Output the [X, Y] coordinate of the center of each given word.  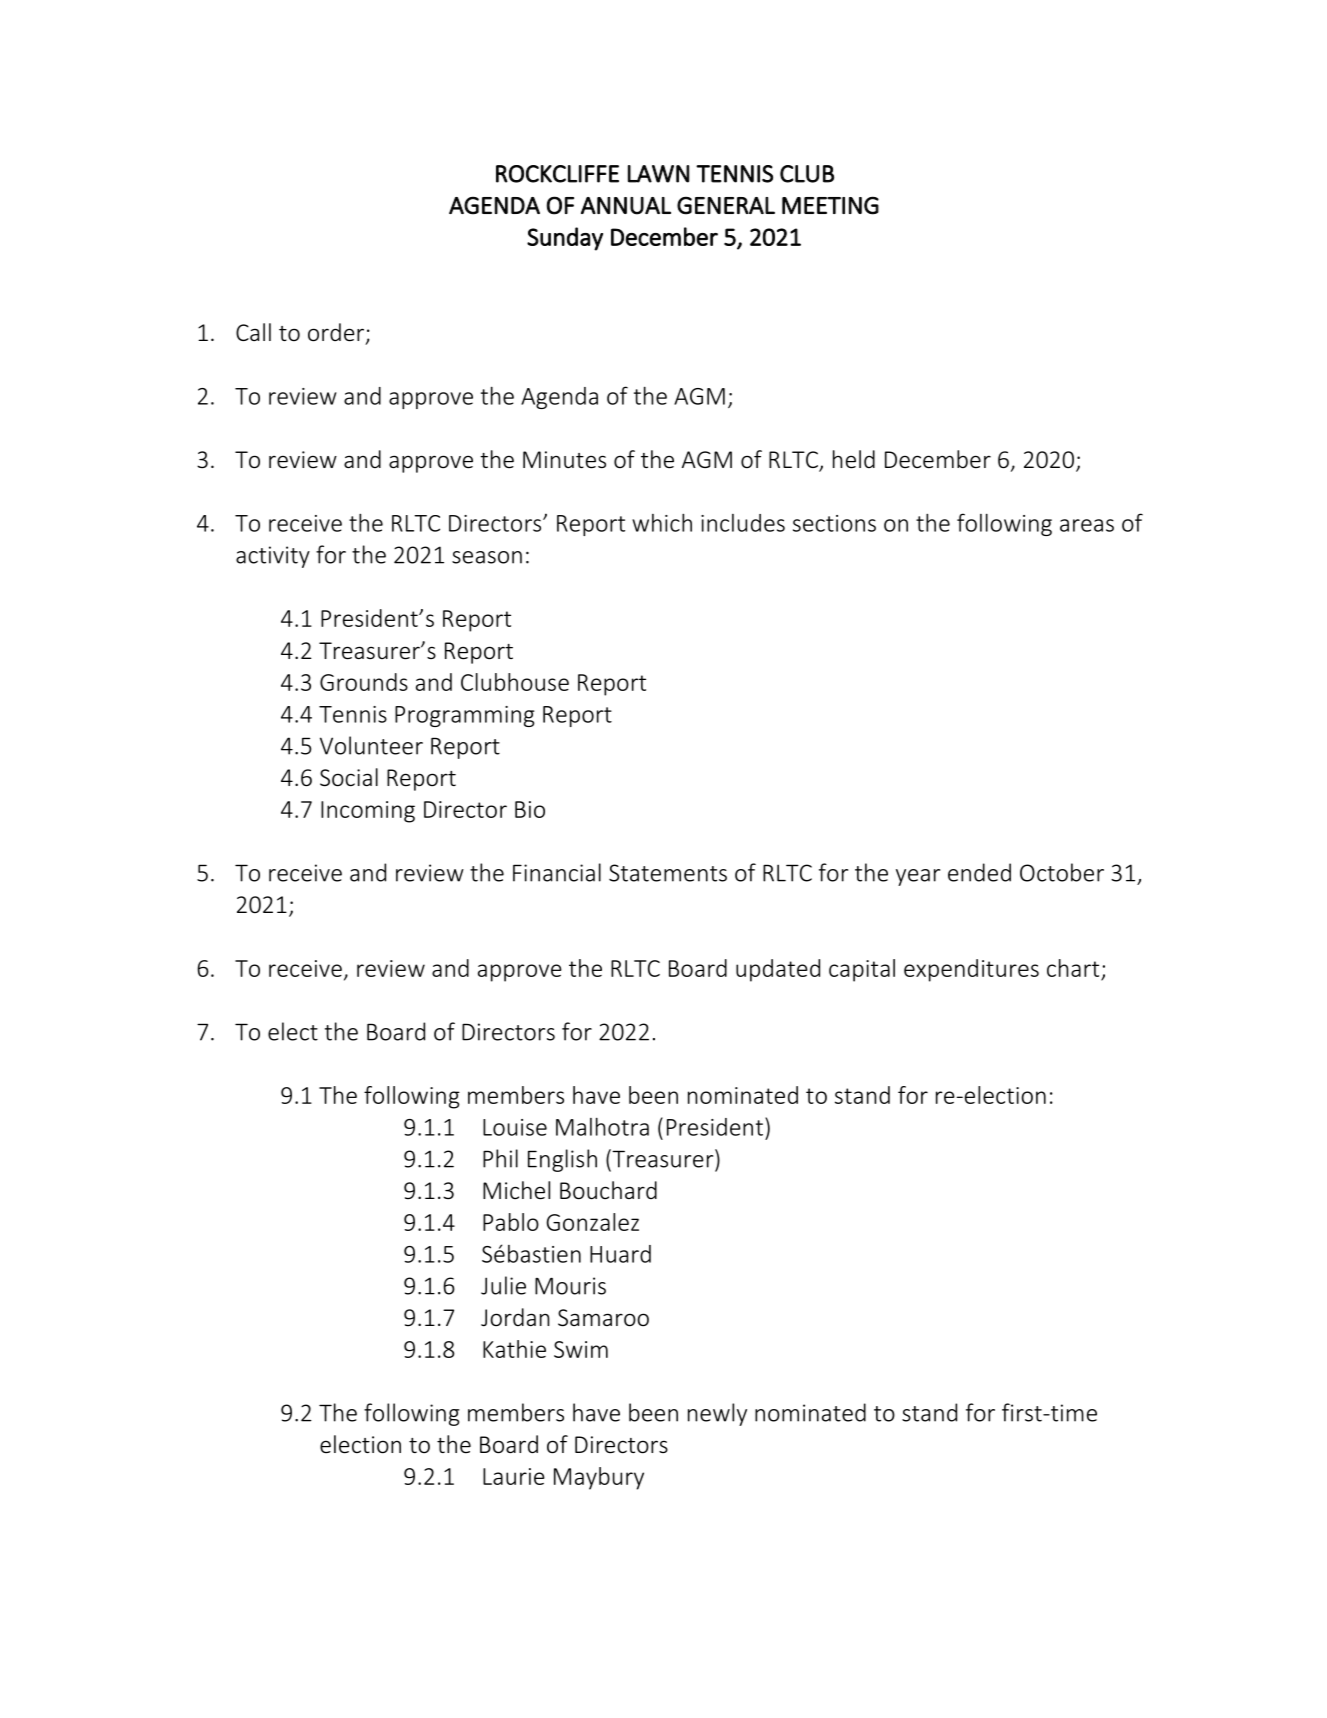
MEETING [830, 205]
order [337, 333]
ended [979, 872]
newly [717, 1414]
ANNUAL [626, 206]
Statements [668, 873]
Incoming [368, 812]
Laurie [514, 1476]
